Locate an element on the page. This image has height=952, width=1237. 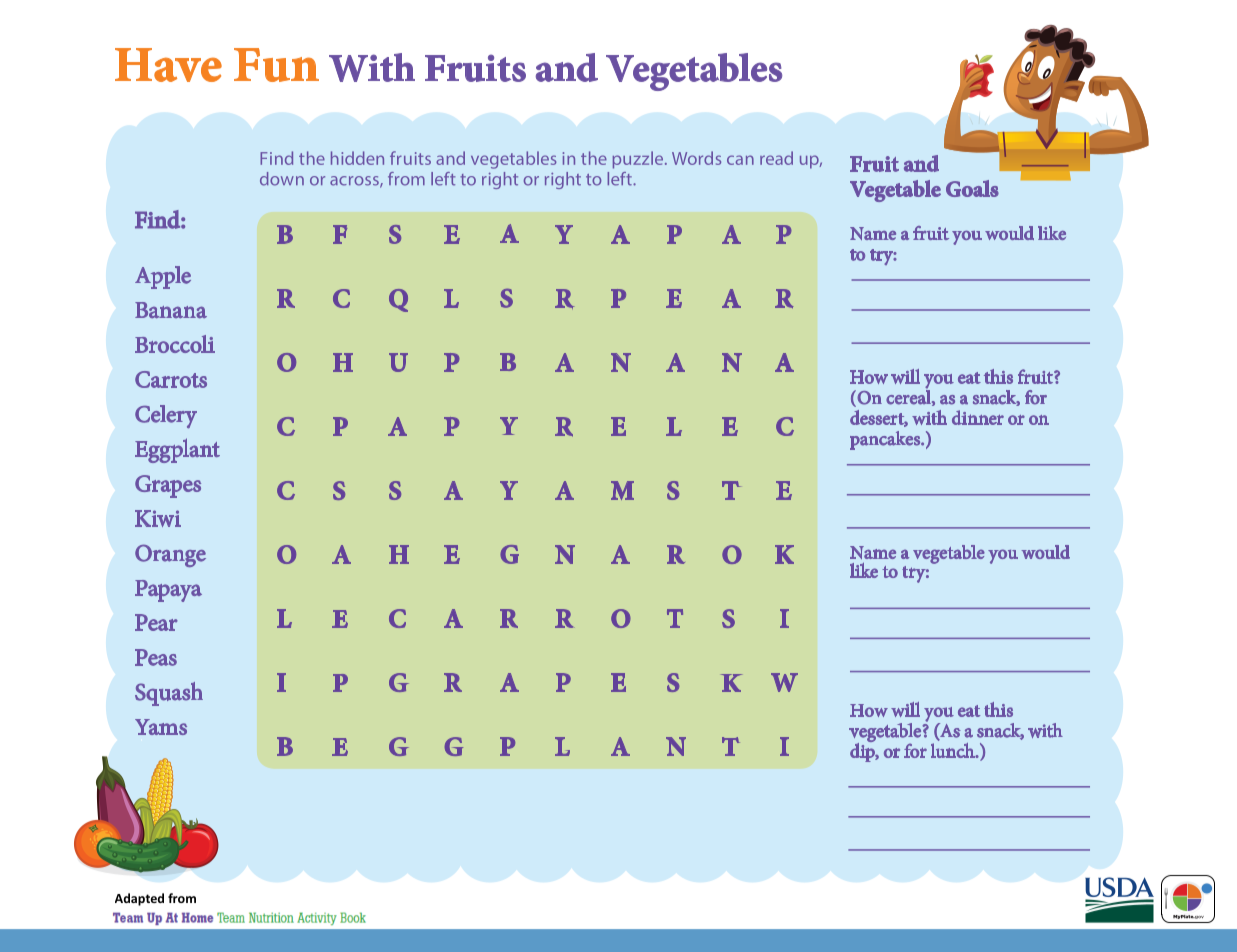
Goals is located at coordinates (972, 188).
